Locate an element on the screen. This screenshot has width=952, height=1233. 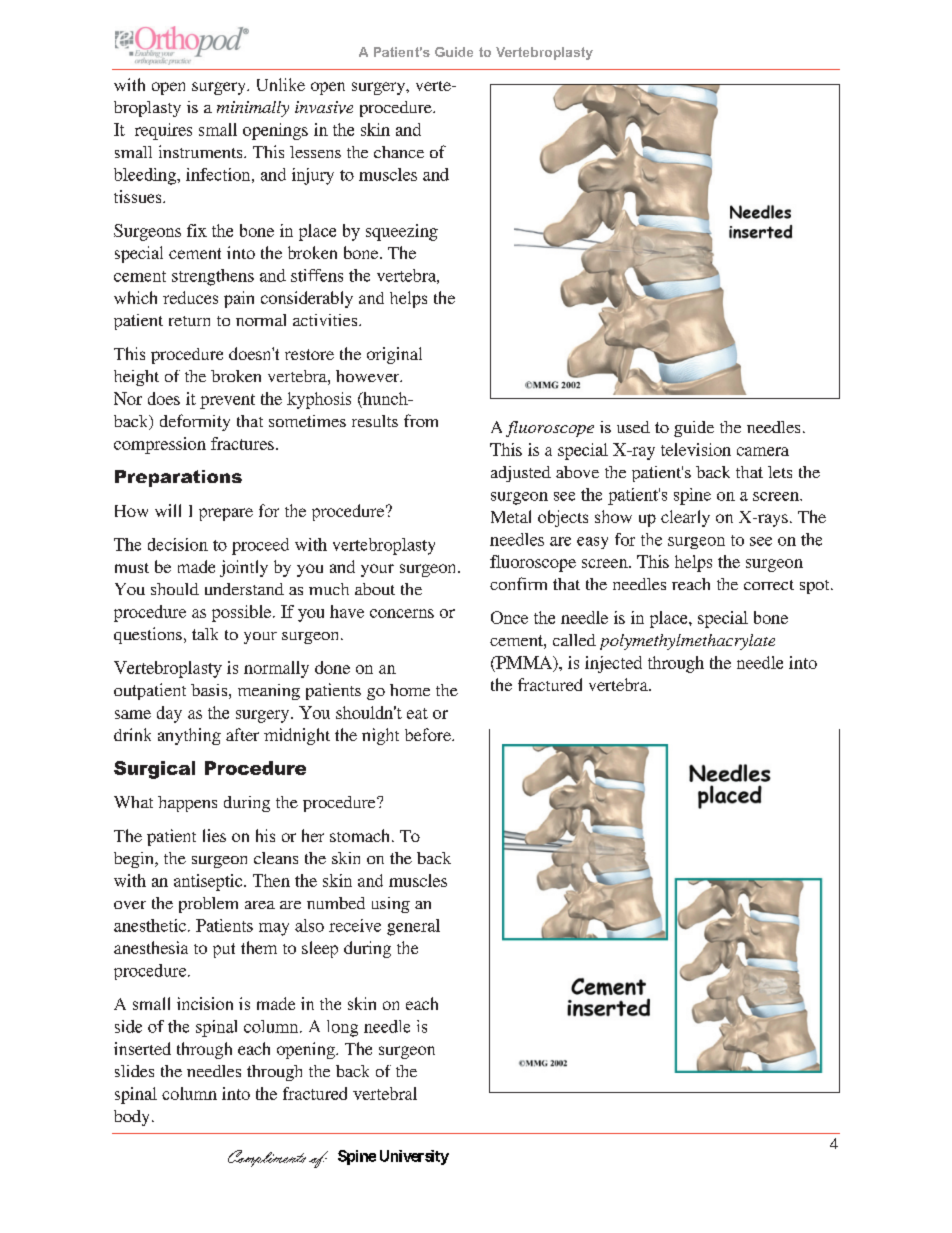
correct is located at coordinates (769, 585).
